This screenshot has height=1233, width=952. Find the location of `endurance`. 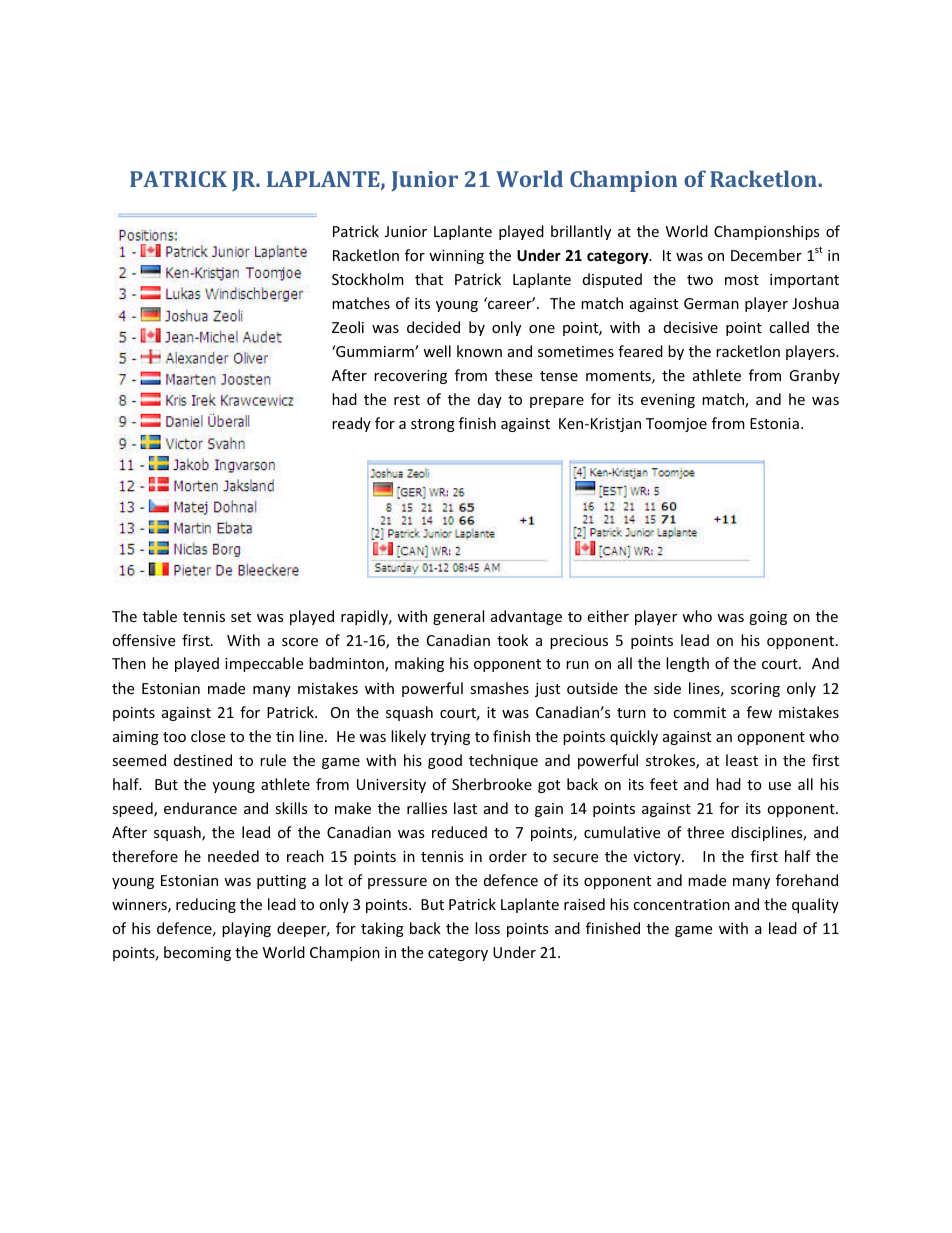

endurance is located at coordinates (200, 808).
